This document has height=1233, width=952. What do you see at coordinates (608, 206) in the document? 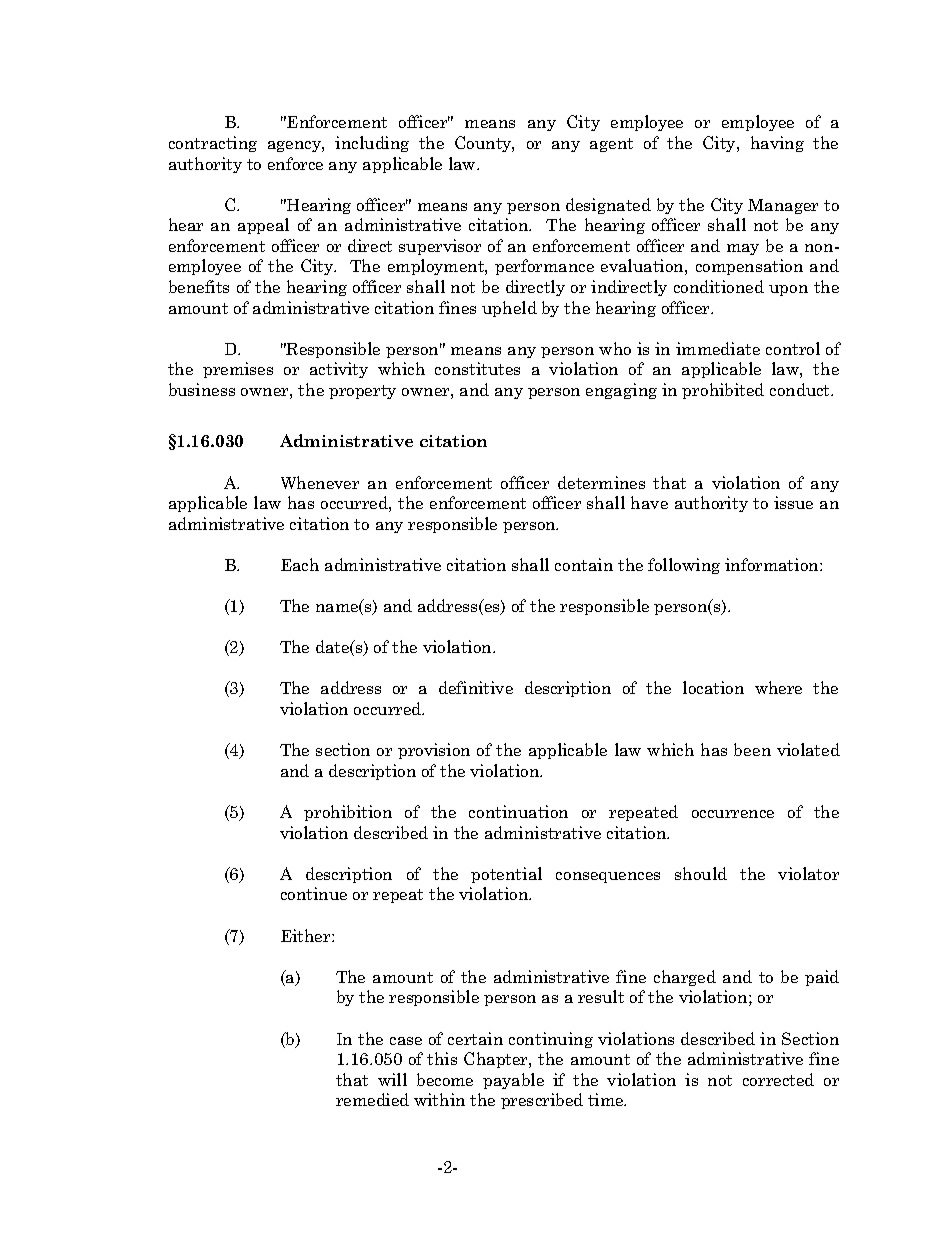
I see `designated` at bounding box center [608, 206].
